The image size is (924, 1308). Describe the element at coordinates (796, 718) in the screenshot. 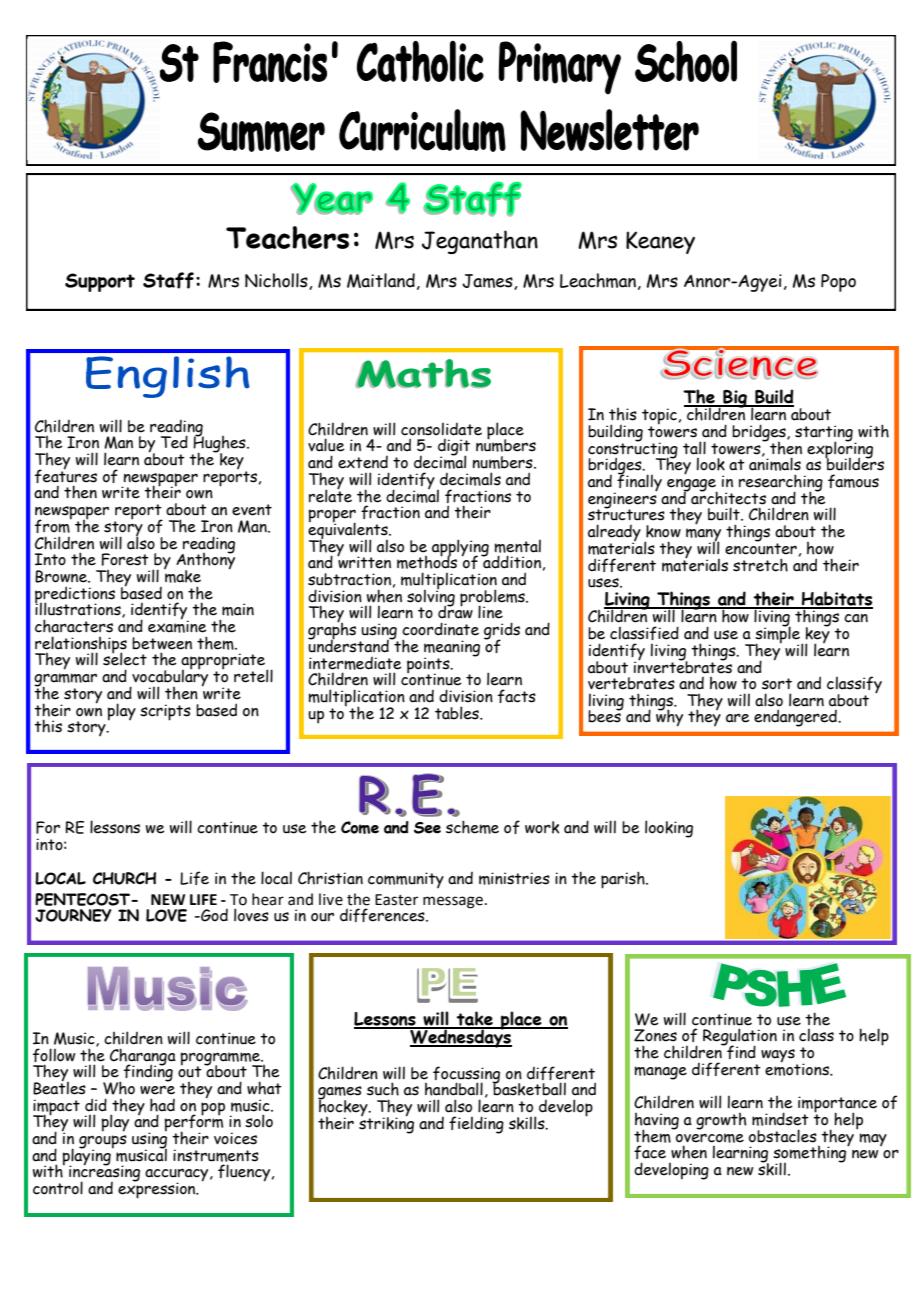

I see `endangered` at that location.
